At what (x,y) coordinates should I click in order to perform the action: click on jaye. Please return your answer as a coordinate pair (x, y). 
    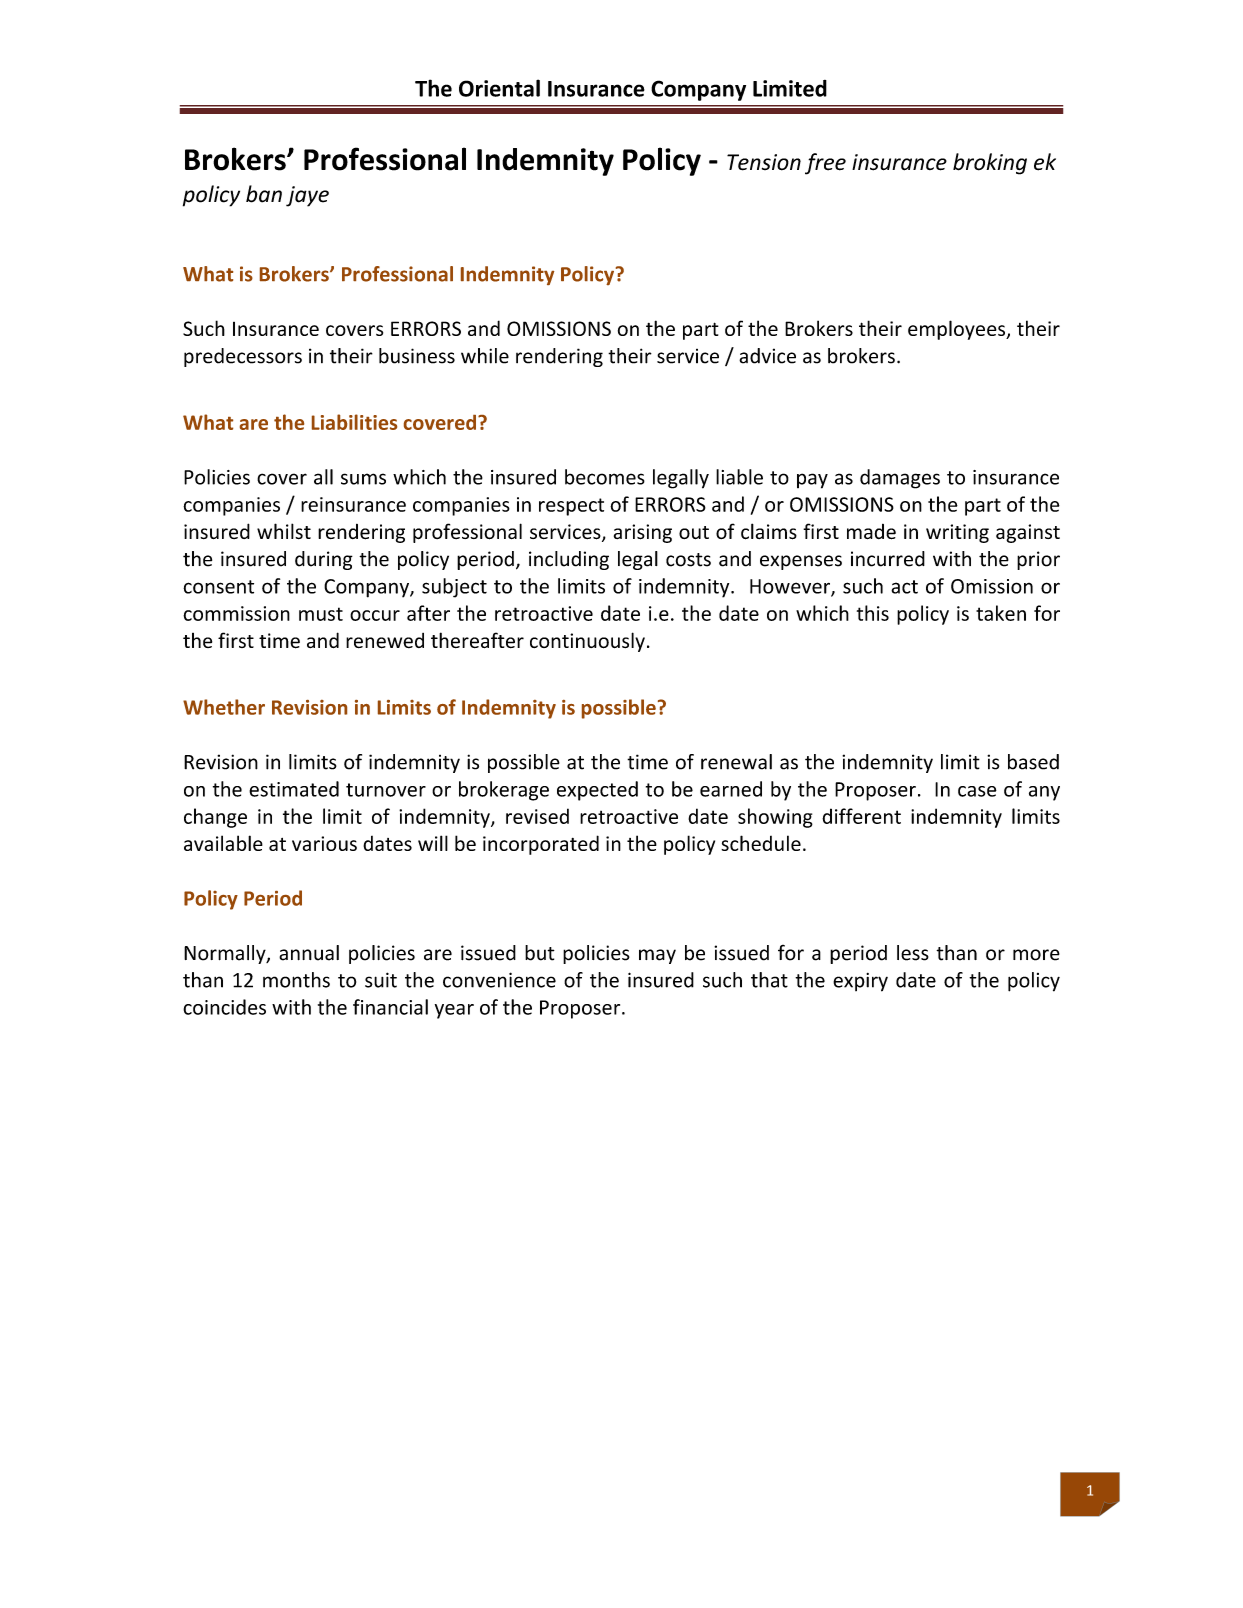
    Looking at the image, I should click on (307, 196).
